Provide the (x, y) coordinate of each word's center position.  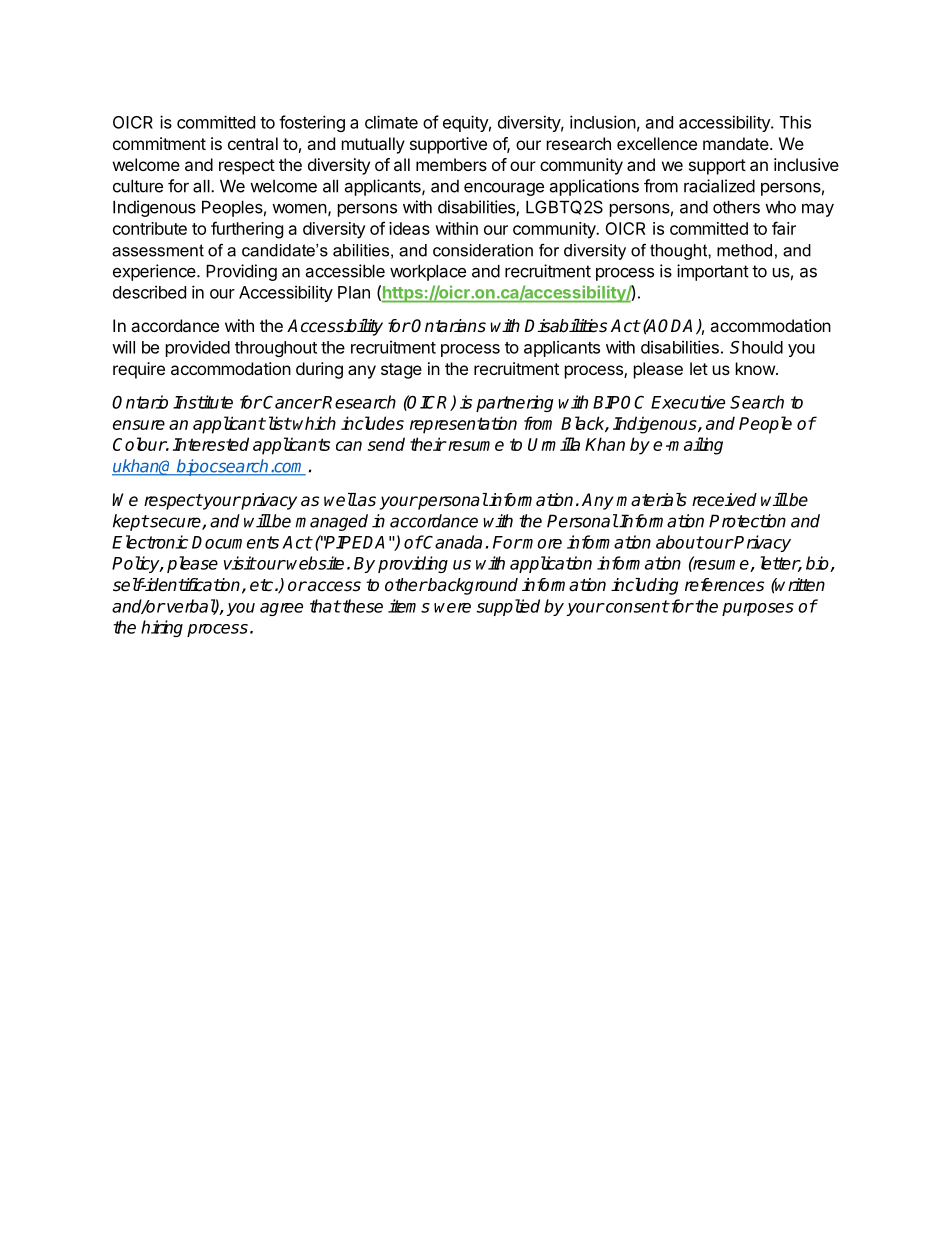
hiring (162, 628)
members (451, 164)
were (452, 608)
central (253, 143)
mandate (736, 143)
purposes (758, 609)
